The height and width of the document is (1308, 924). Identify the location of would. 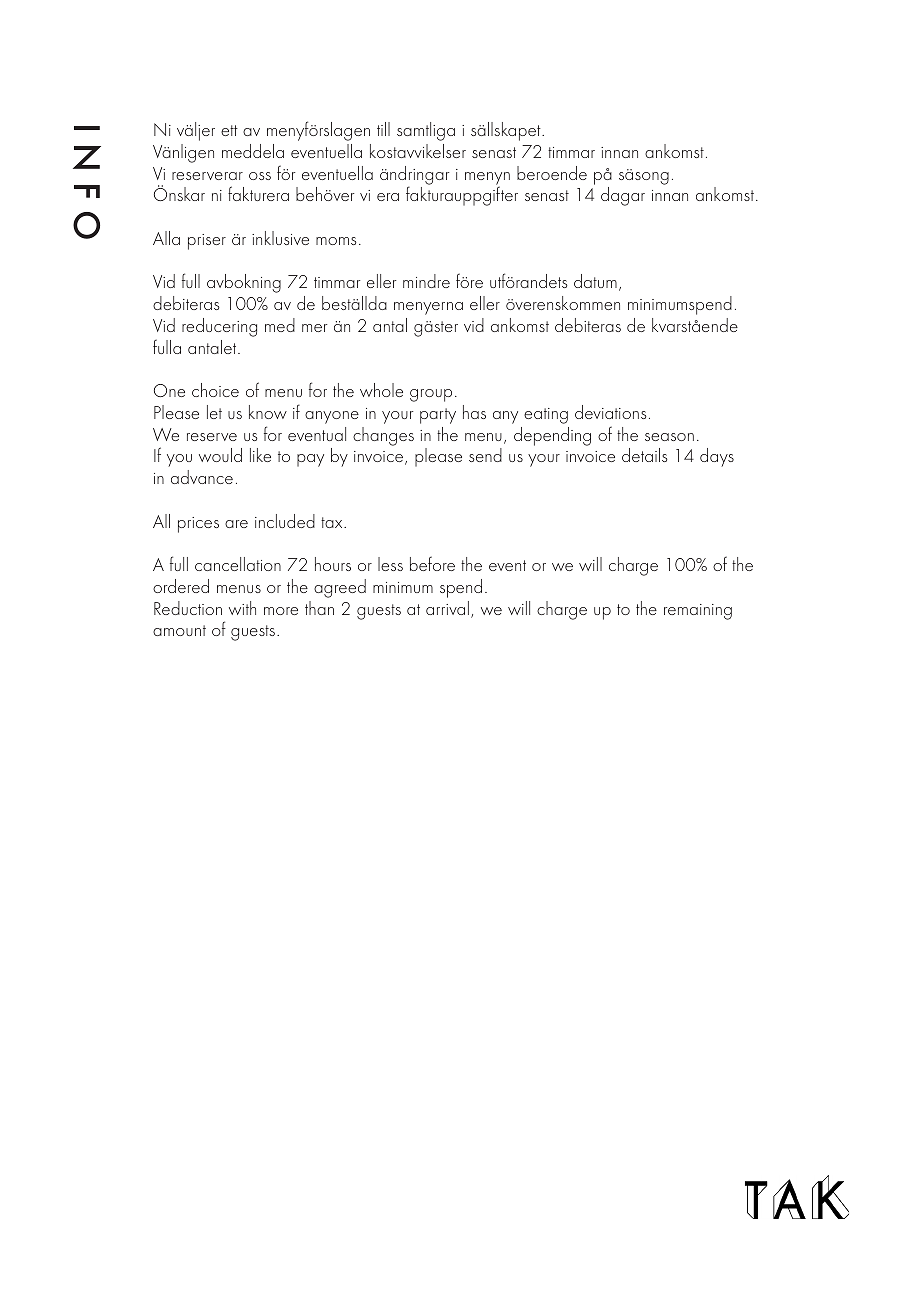
(220, 455).
